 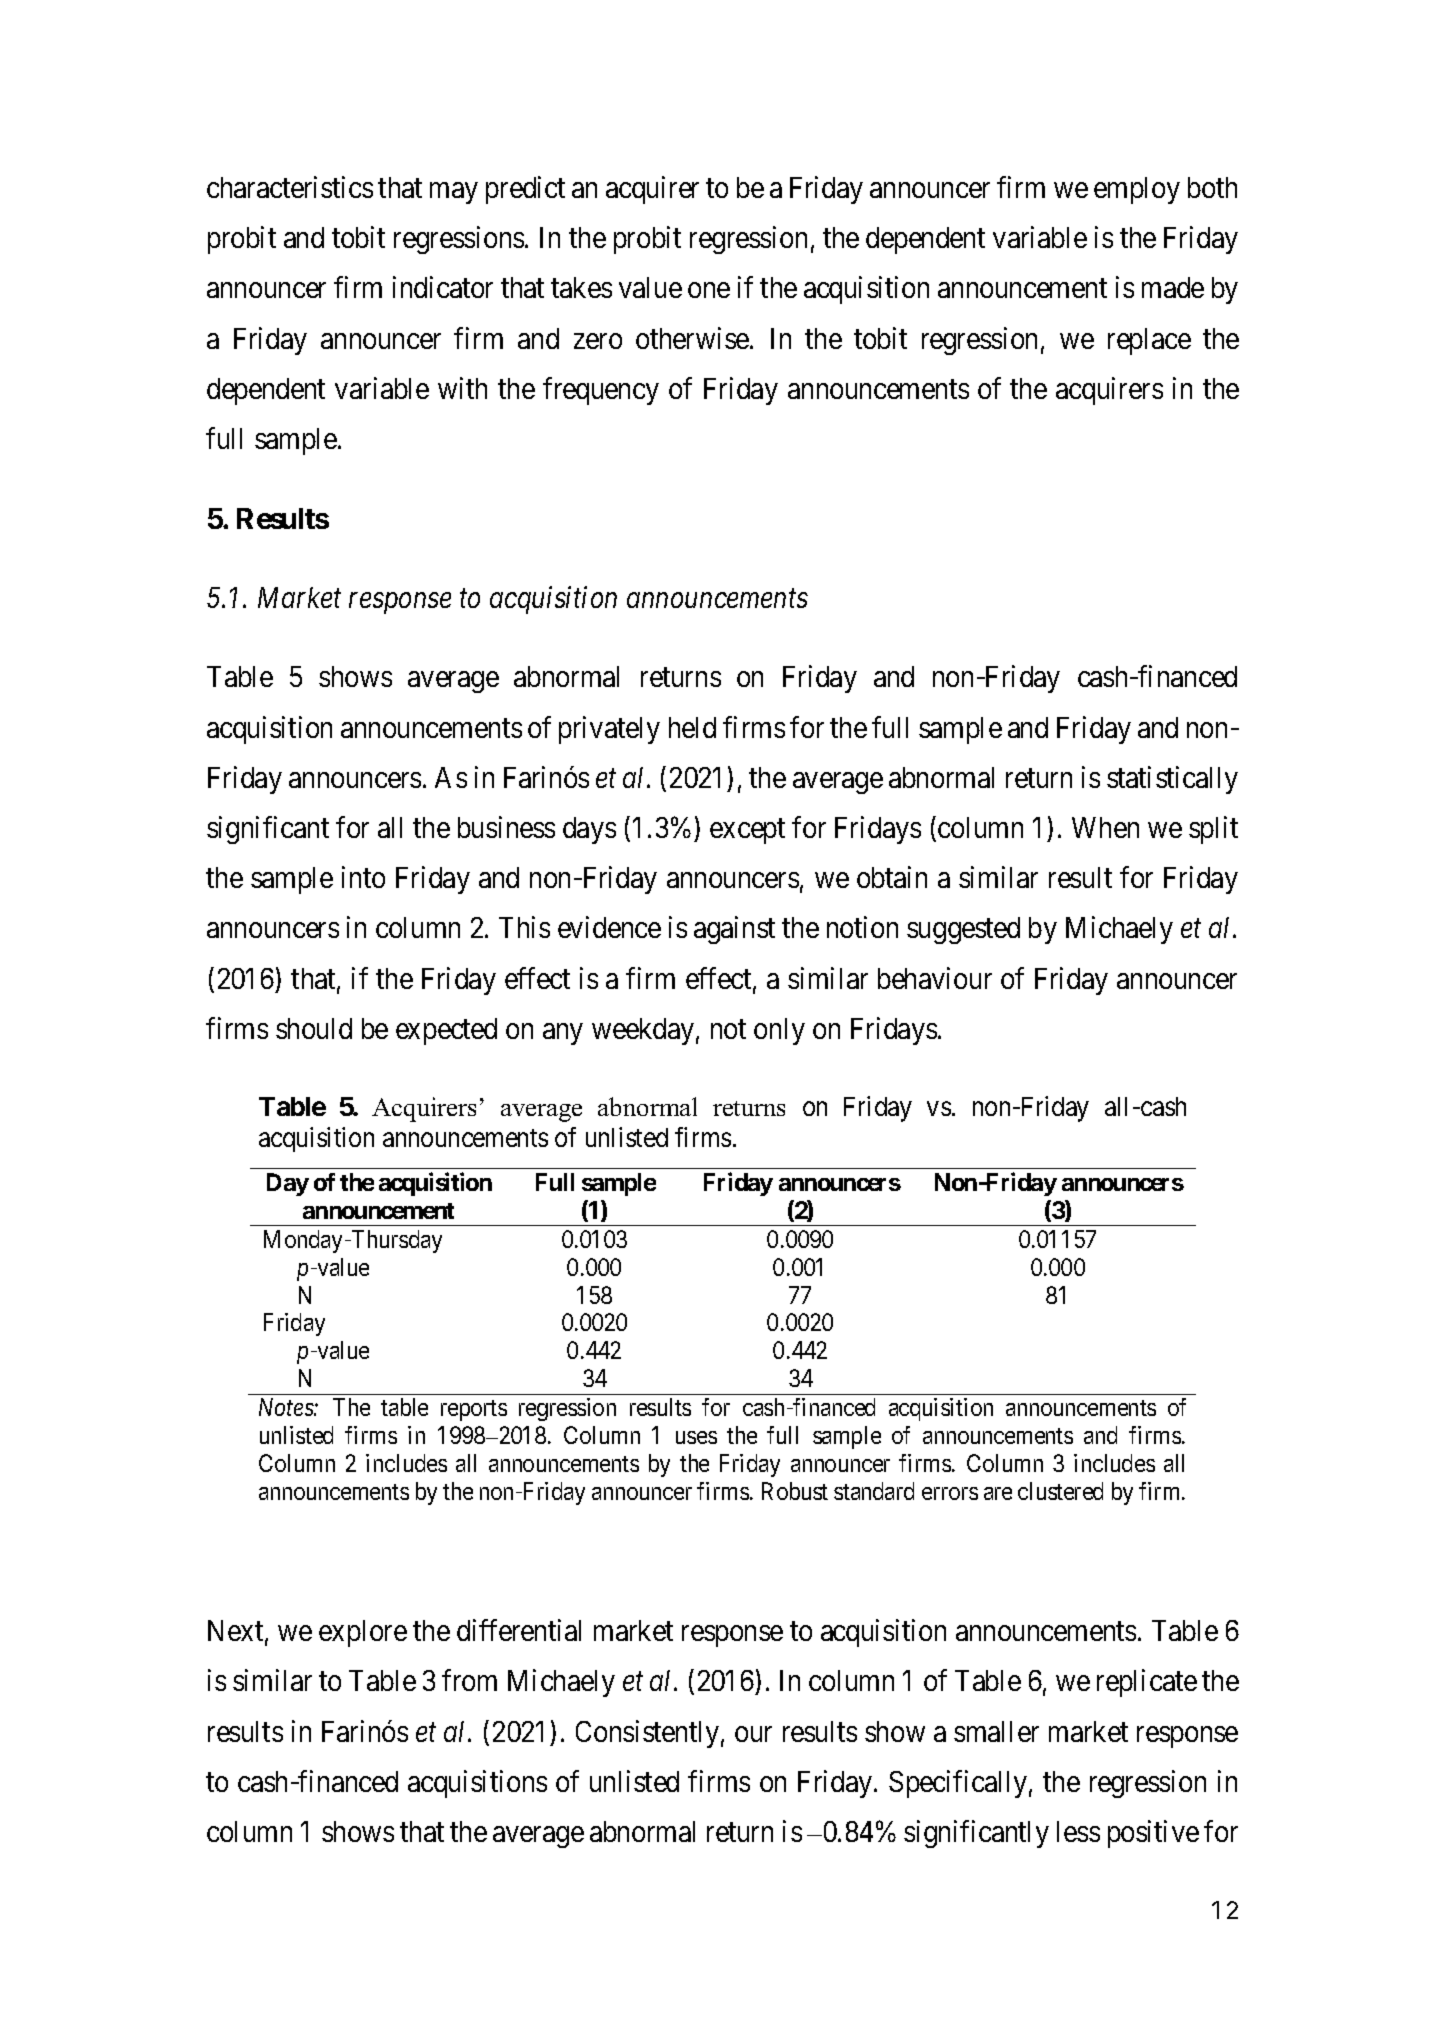 What do you see at coordinates (996, 1731) in the image?
I see `smaller` at bounding box center [996, 1731].
